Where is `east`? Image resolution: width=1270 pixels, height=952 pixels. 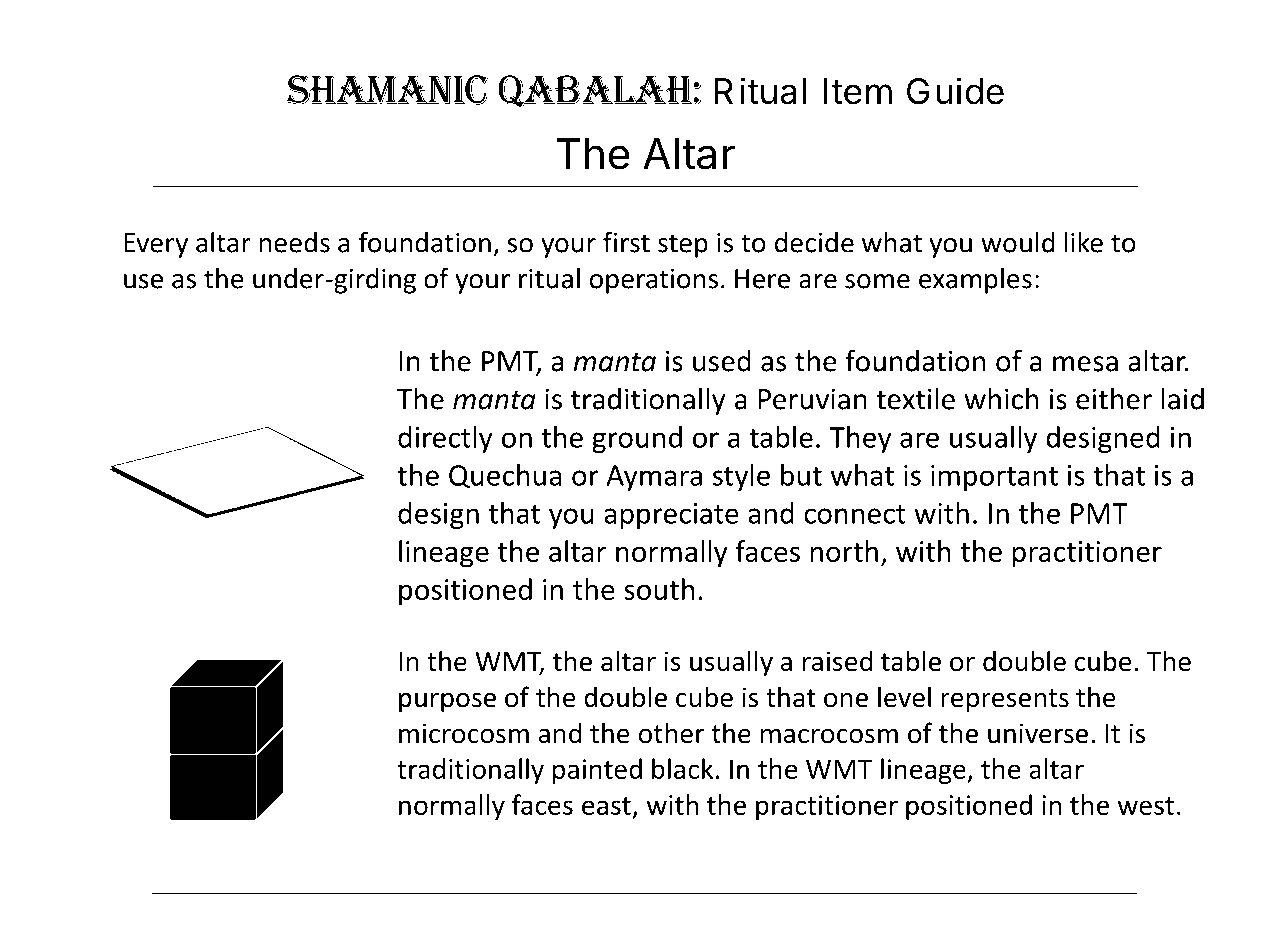 east is located at coordinates (606, 806).
